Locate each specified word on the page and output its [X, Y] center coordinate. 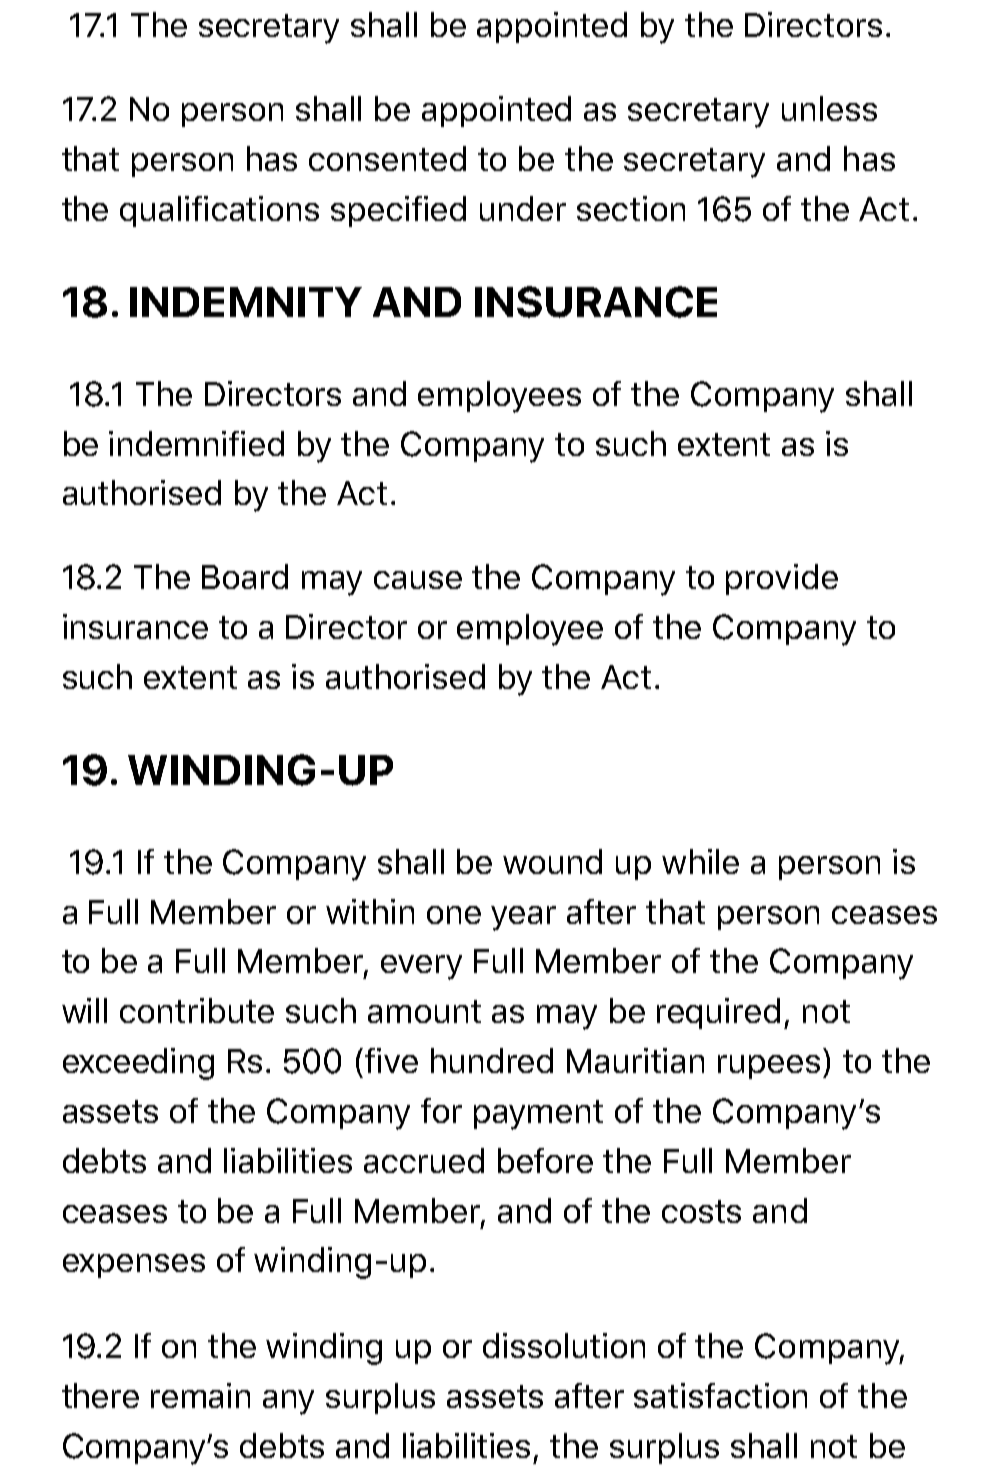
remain [200, 1395]
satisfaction [720, 1395]
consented [387, 158]
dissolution [564, 1345]
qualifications [219, 211]
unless [829, 108]
